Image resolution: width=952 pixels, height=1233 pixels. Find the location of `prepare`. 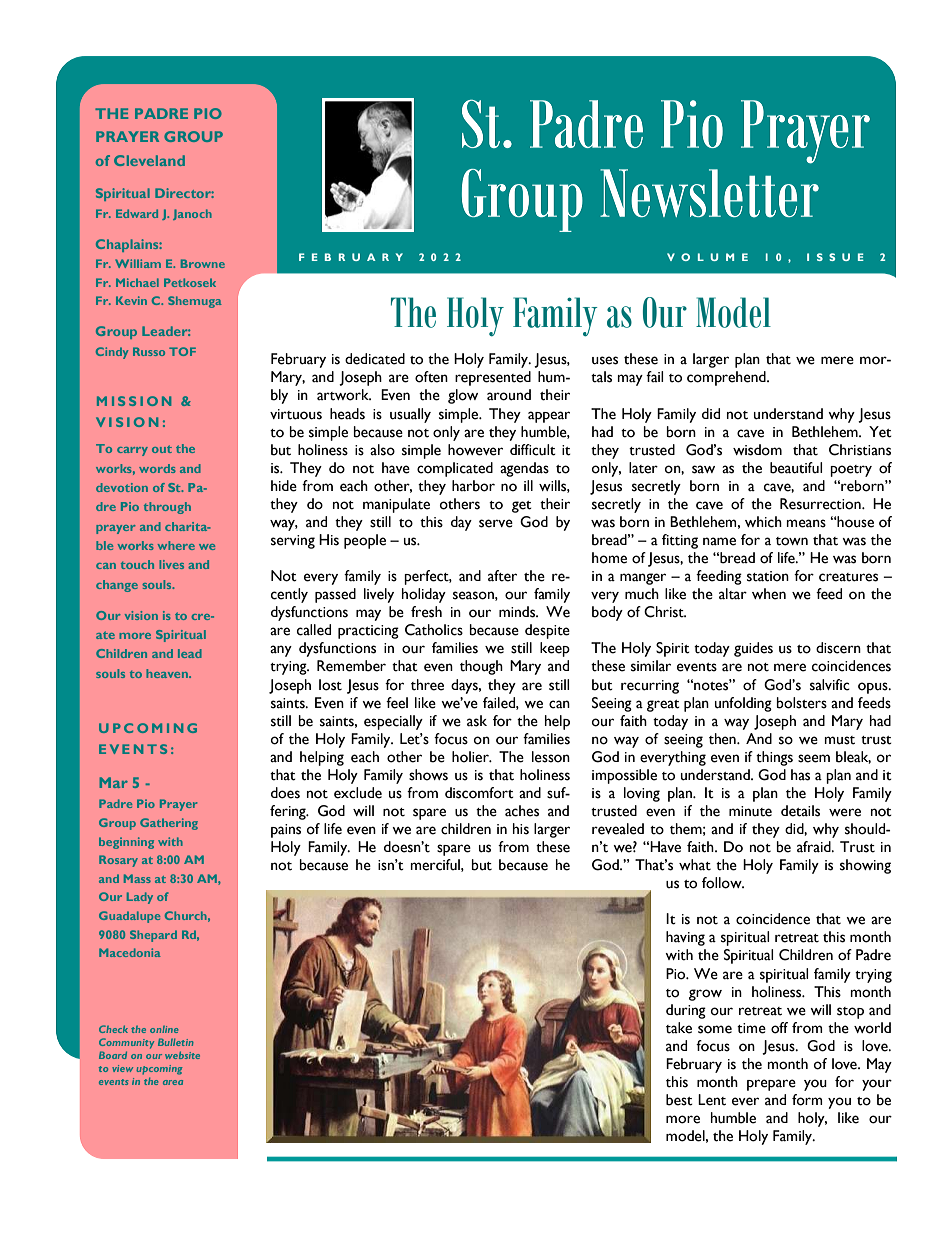

prepare is located at coordinates (771, 1085).
